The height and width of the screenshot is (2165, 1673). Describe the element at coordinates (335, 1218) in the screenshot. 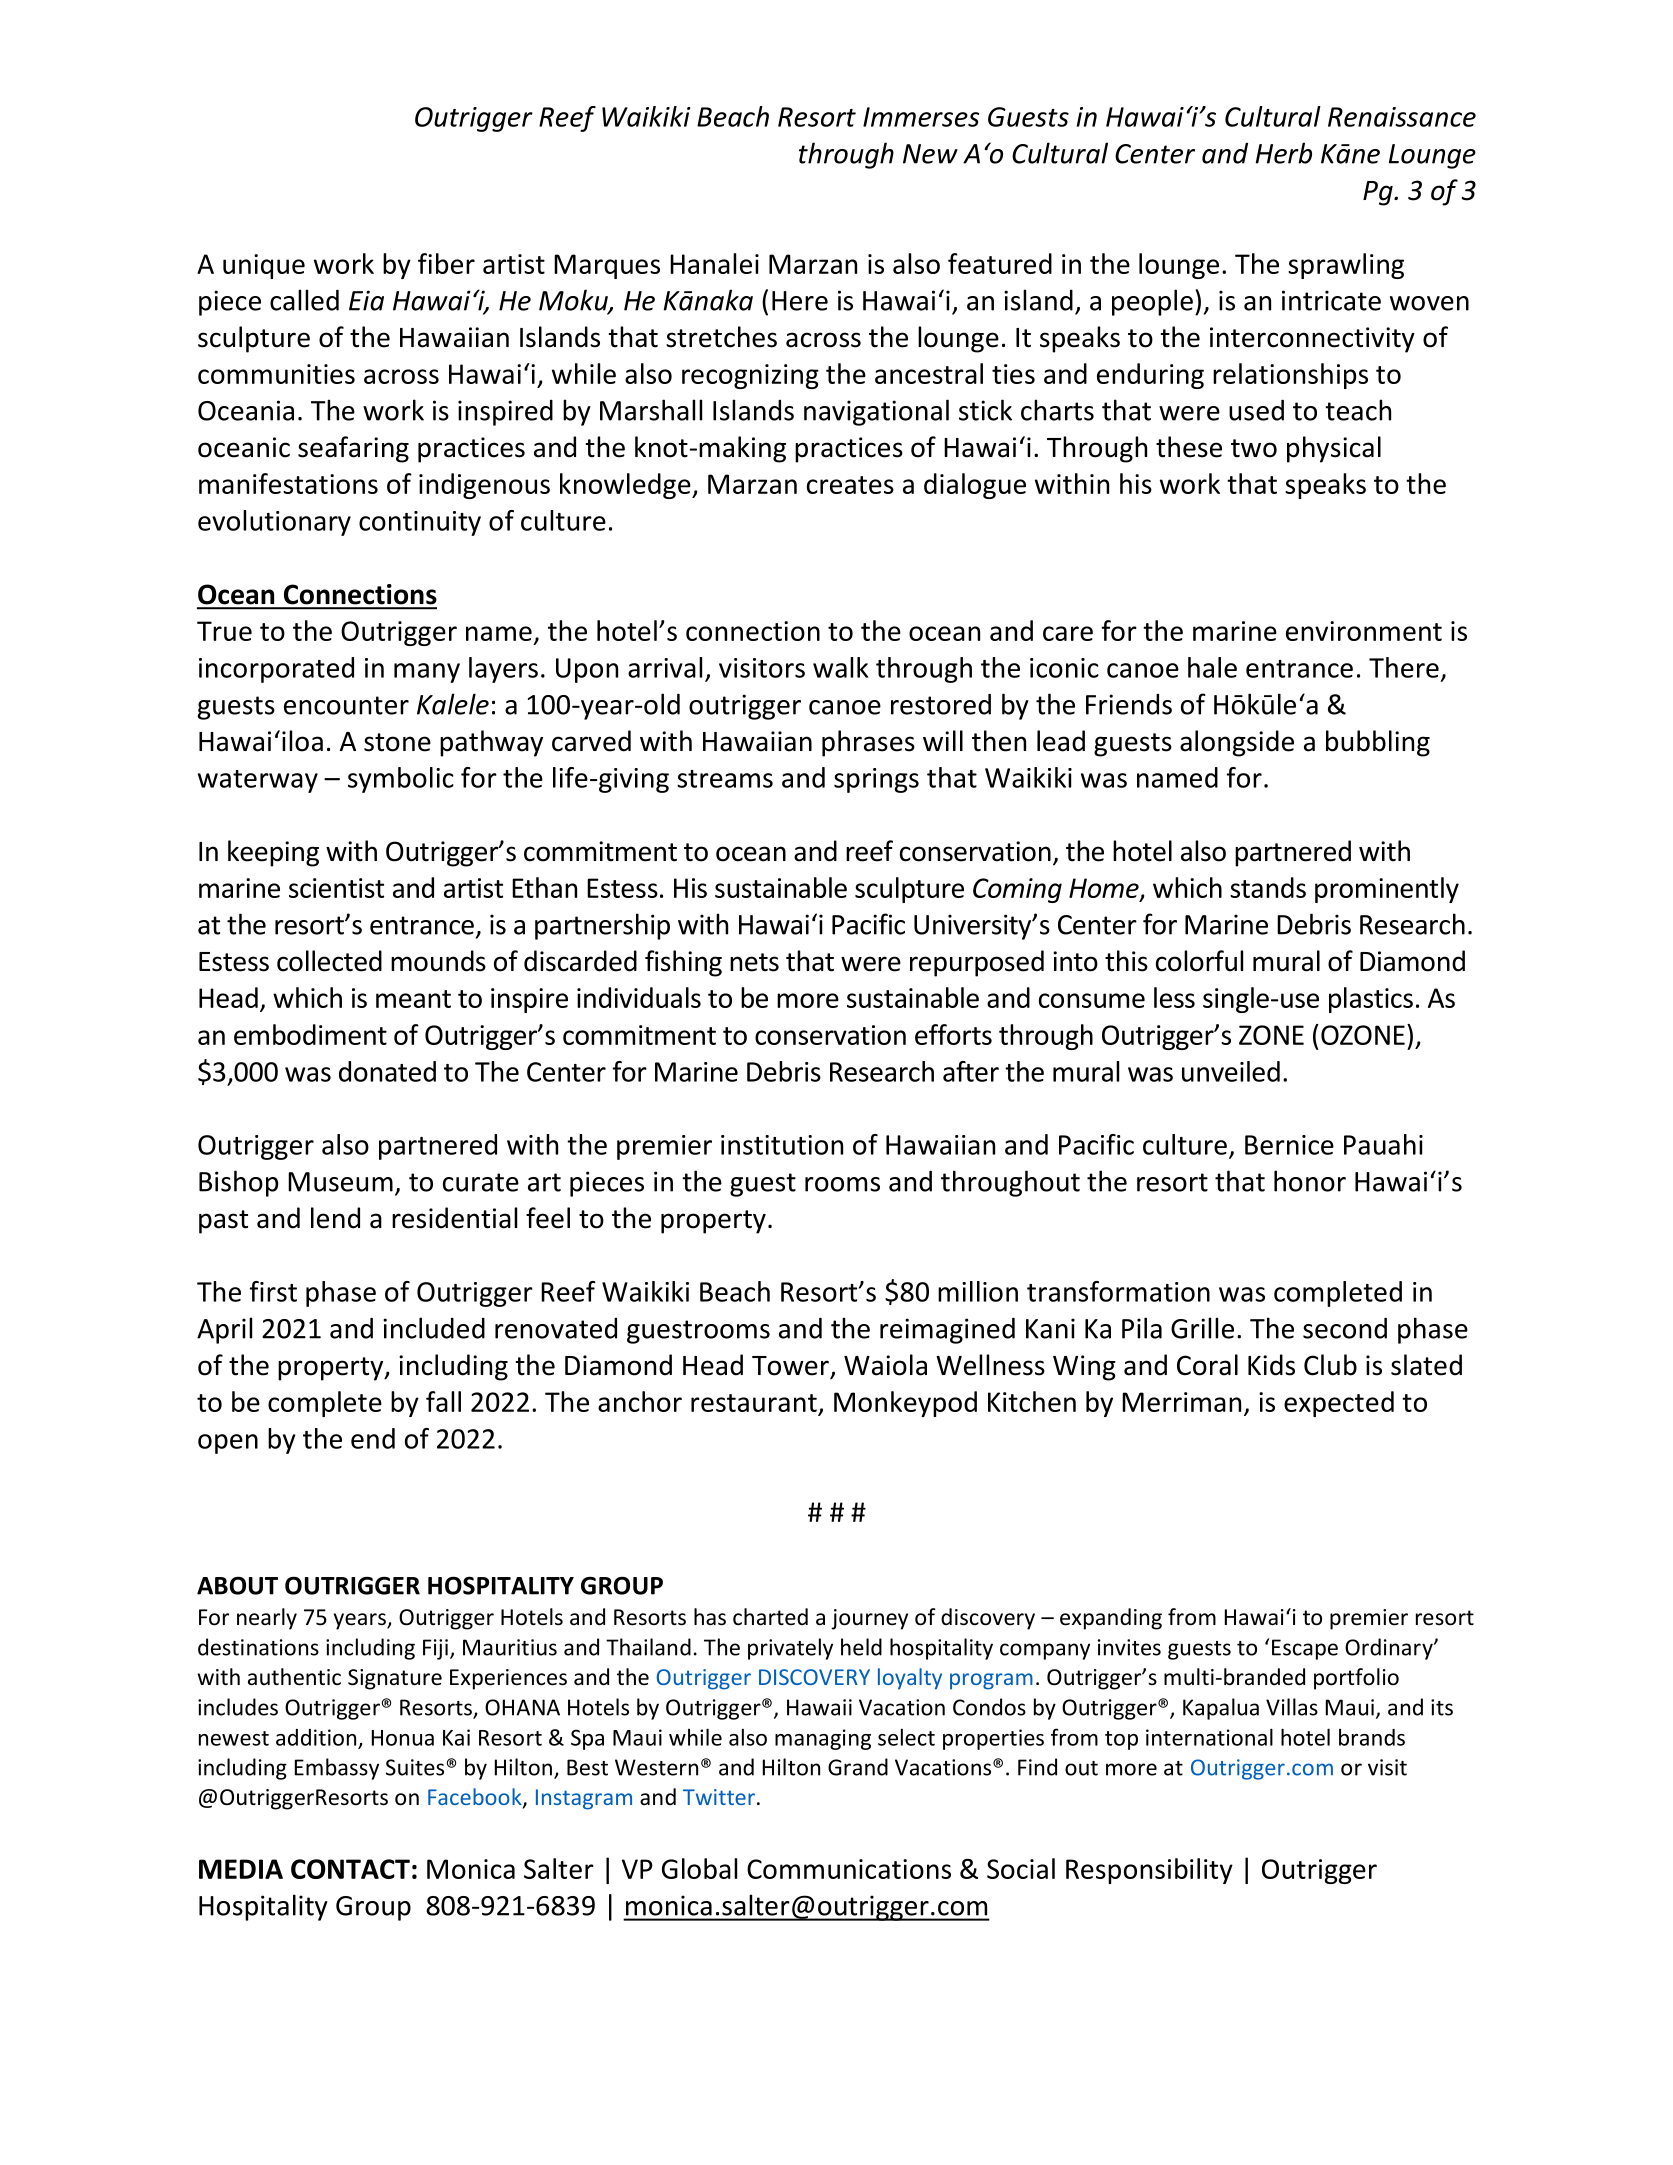

I see `lend` at that location.
